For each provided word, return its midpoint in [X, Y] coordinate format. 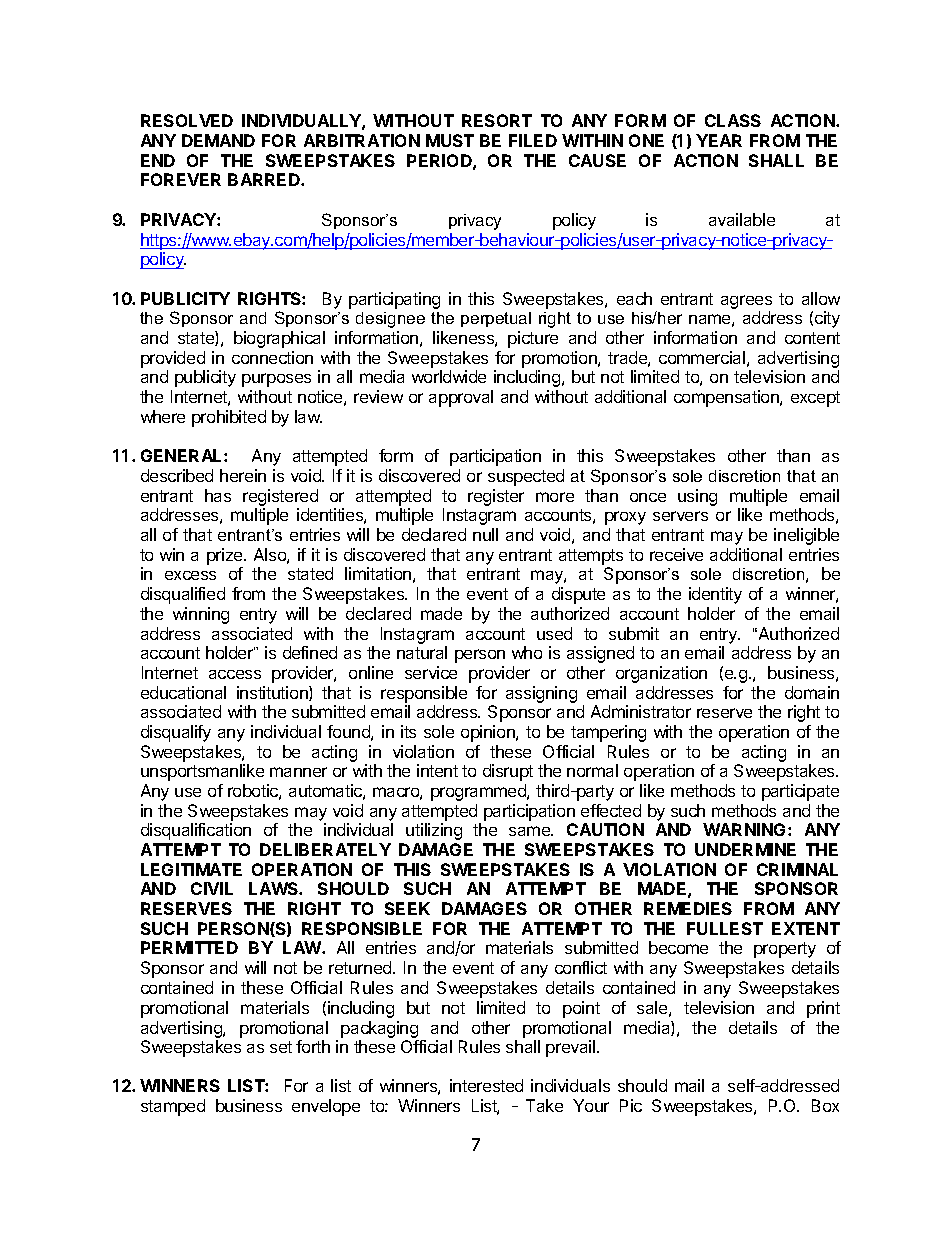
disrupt [508, 772]
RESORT [497, 120]
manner [298, 772]
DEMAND [218, 140]
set [281, 1047]
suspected [526, 477]
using [697, 497]
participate [800, 792]
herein [243, 475]
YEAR [719, 140]
